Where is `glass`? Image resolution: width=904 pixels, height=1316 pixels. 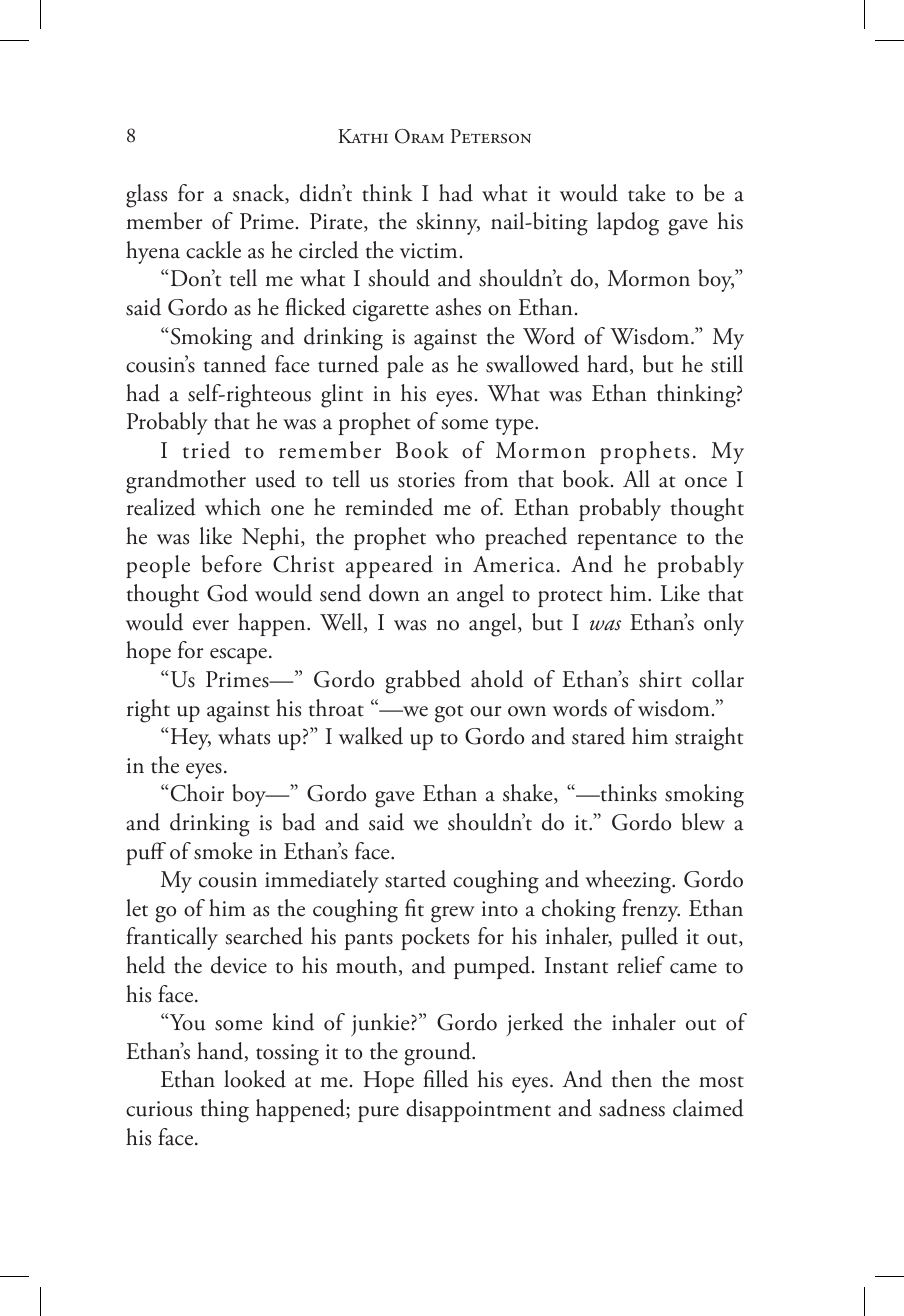
glass is located at coordinates (146, 196).
